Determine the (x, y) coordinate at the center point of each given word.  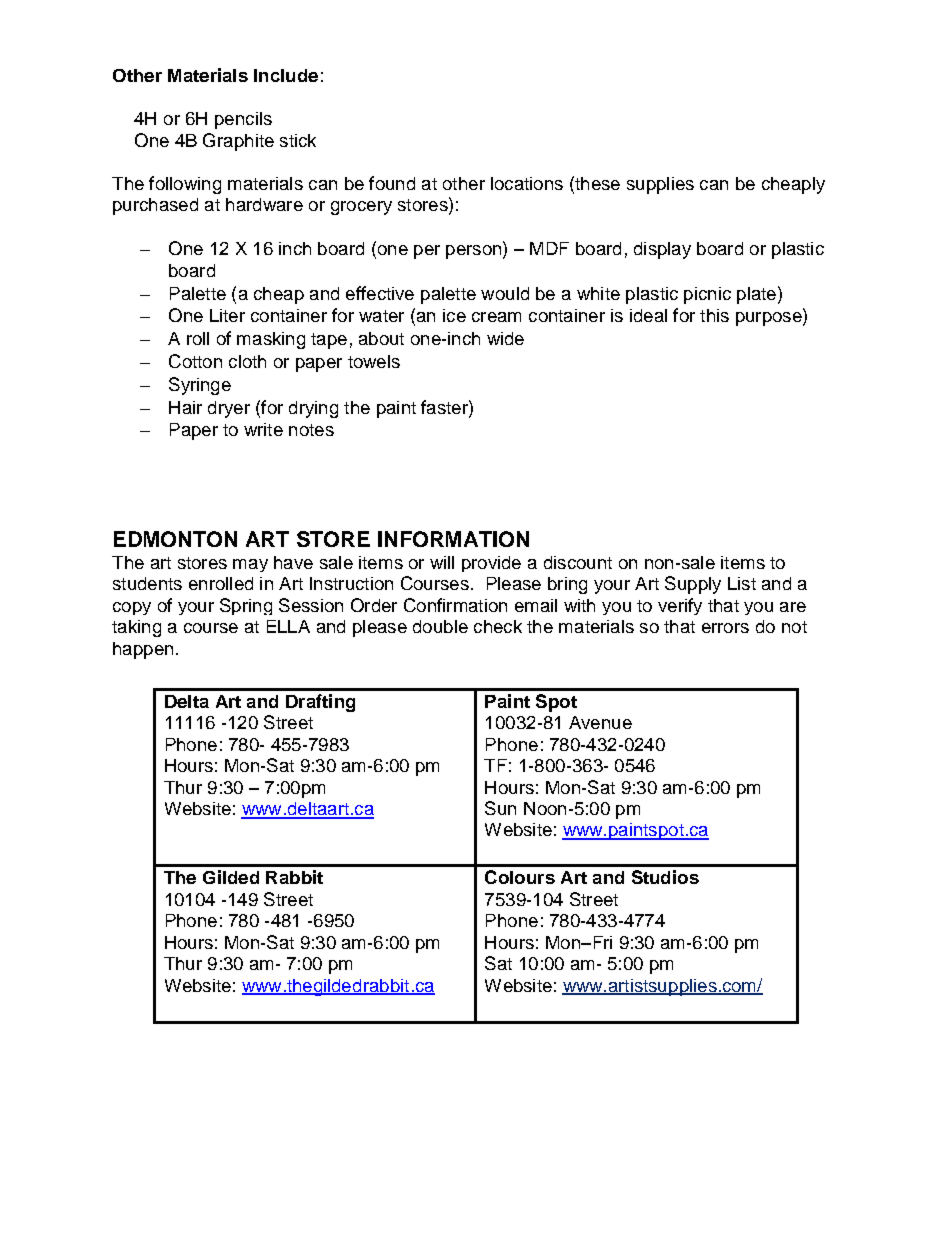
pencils (243, 120)
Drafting (320, 703)
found (392, 183)
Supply (693, 585)
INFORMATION (453, 539)
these (596, 183)
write (263, 429)
